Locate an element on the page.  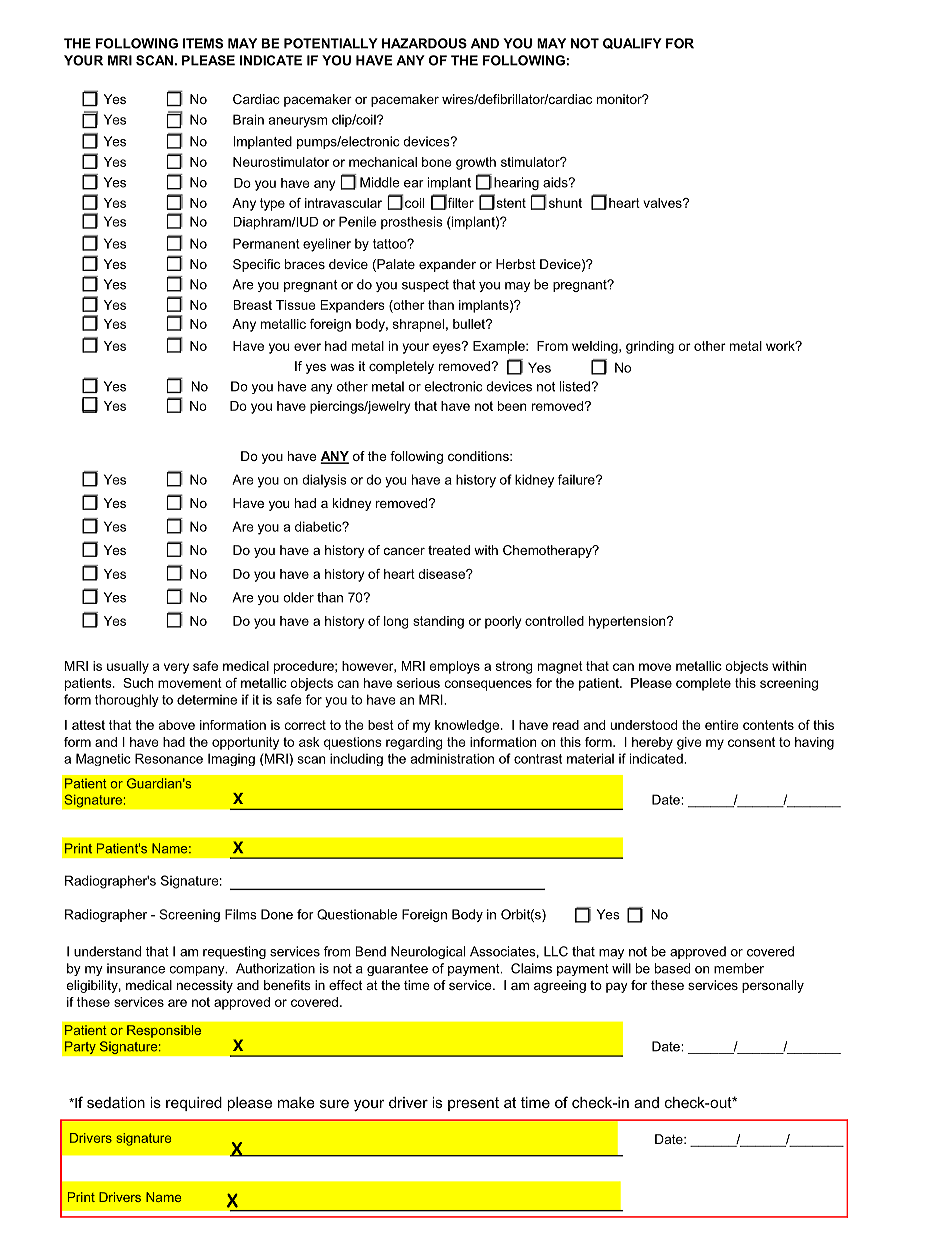
QUALIFY is located at coordinates (632, 43).
